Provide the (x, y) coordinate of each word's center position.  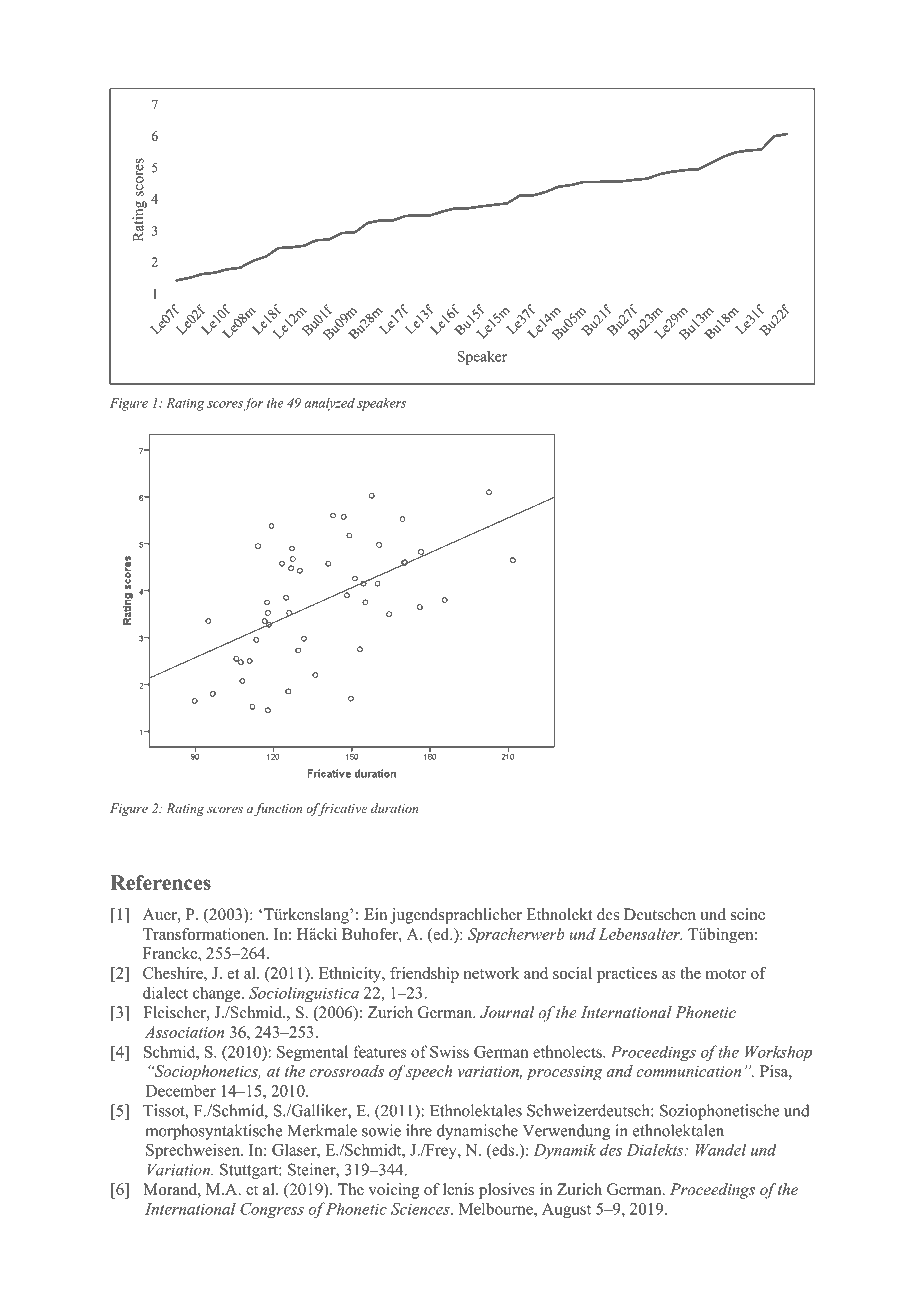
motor (726, 974)
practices (627, 975)
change (218, 994)
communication (688, 1071)
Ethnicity (351, 975)
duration (395, 808)
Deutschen (660, 914)
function (278, 809)
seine (748, 914)
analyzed (330, 404)
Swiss (449, 1052)
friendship (424, 975)
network (491, 973)
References (160, 882)
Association (184, 1032)
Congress (272, 1210)
